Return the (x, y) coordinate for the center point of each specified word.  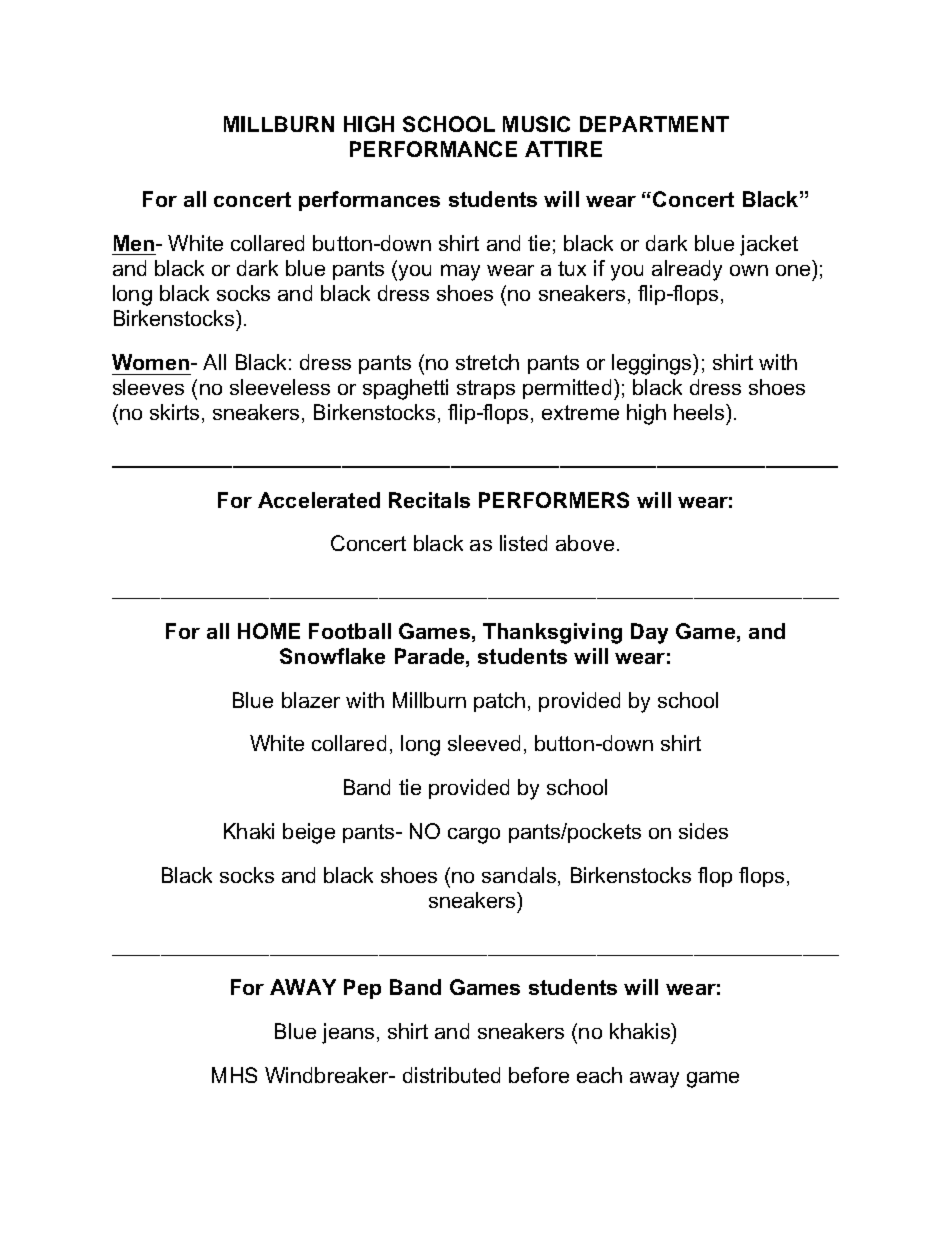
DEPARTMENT (654, 124)
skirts (174, 412)
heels (700, 412)
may (460, 272)
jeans (348, 1033)
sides (703, 831)
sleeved (484, 743)
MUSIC (536, 124)
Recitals (429, 500)
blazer (311, 700)
